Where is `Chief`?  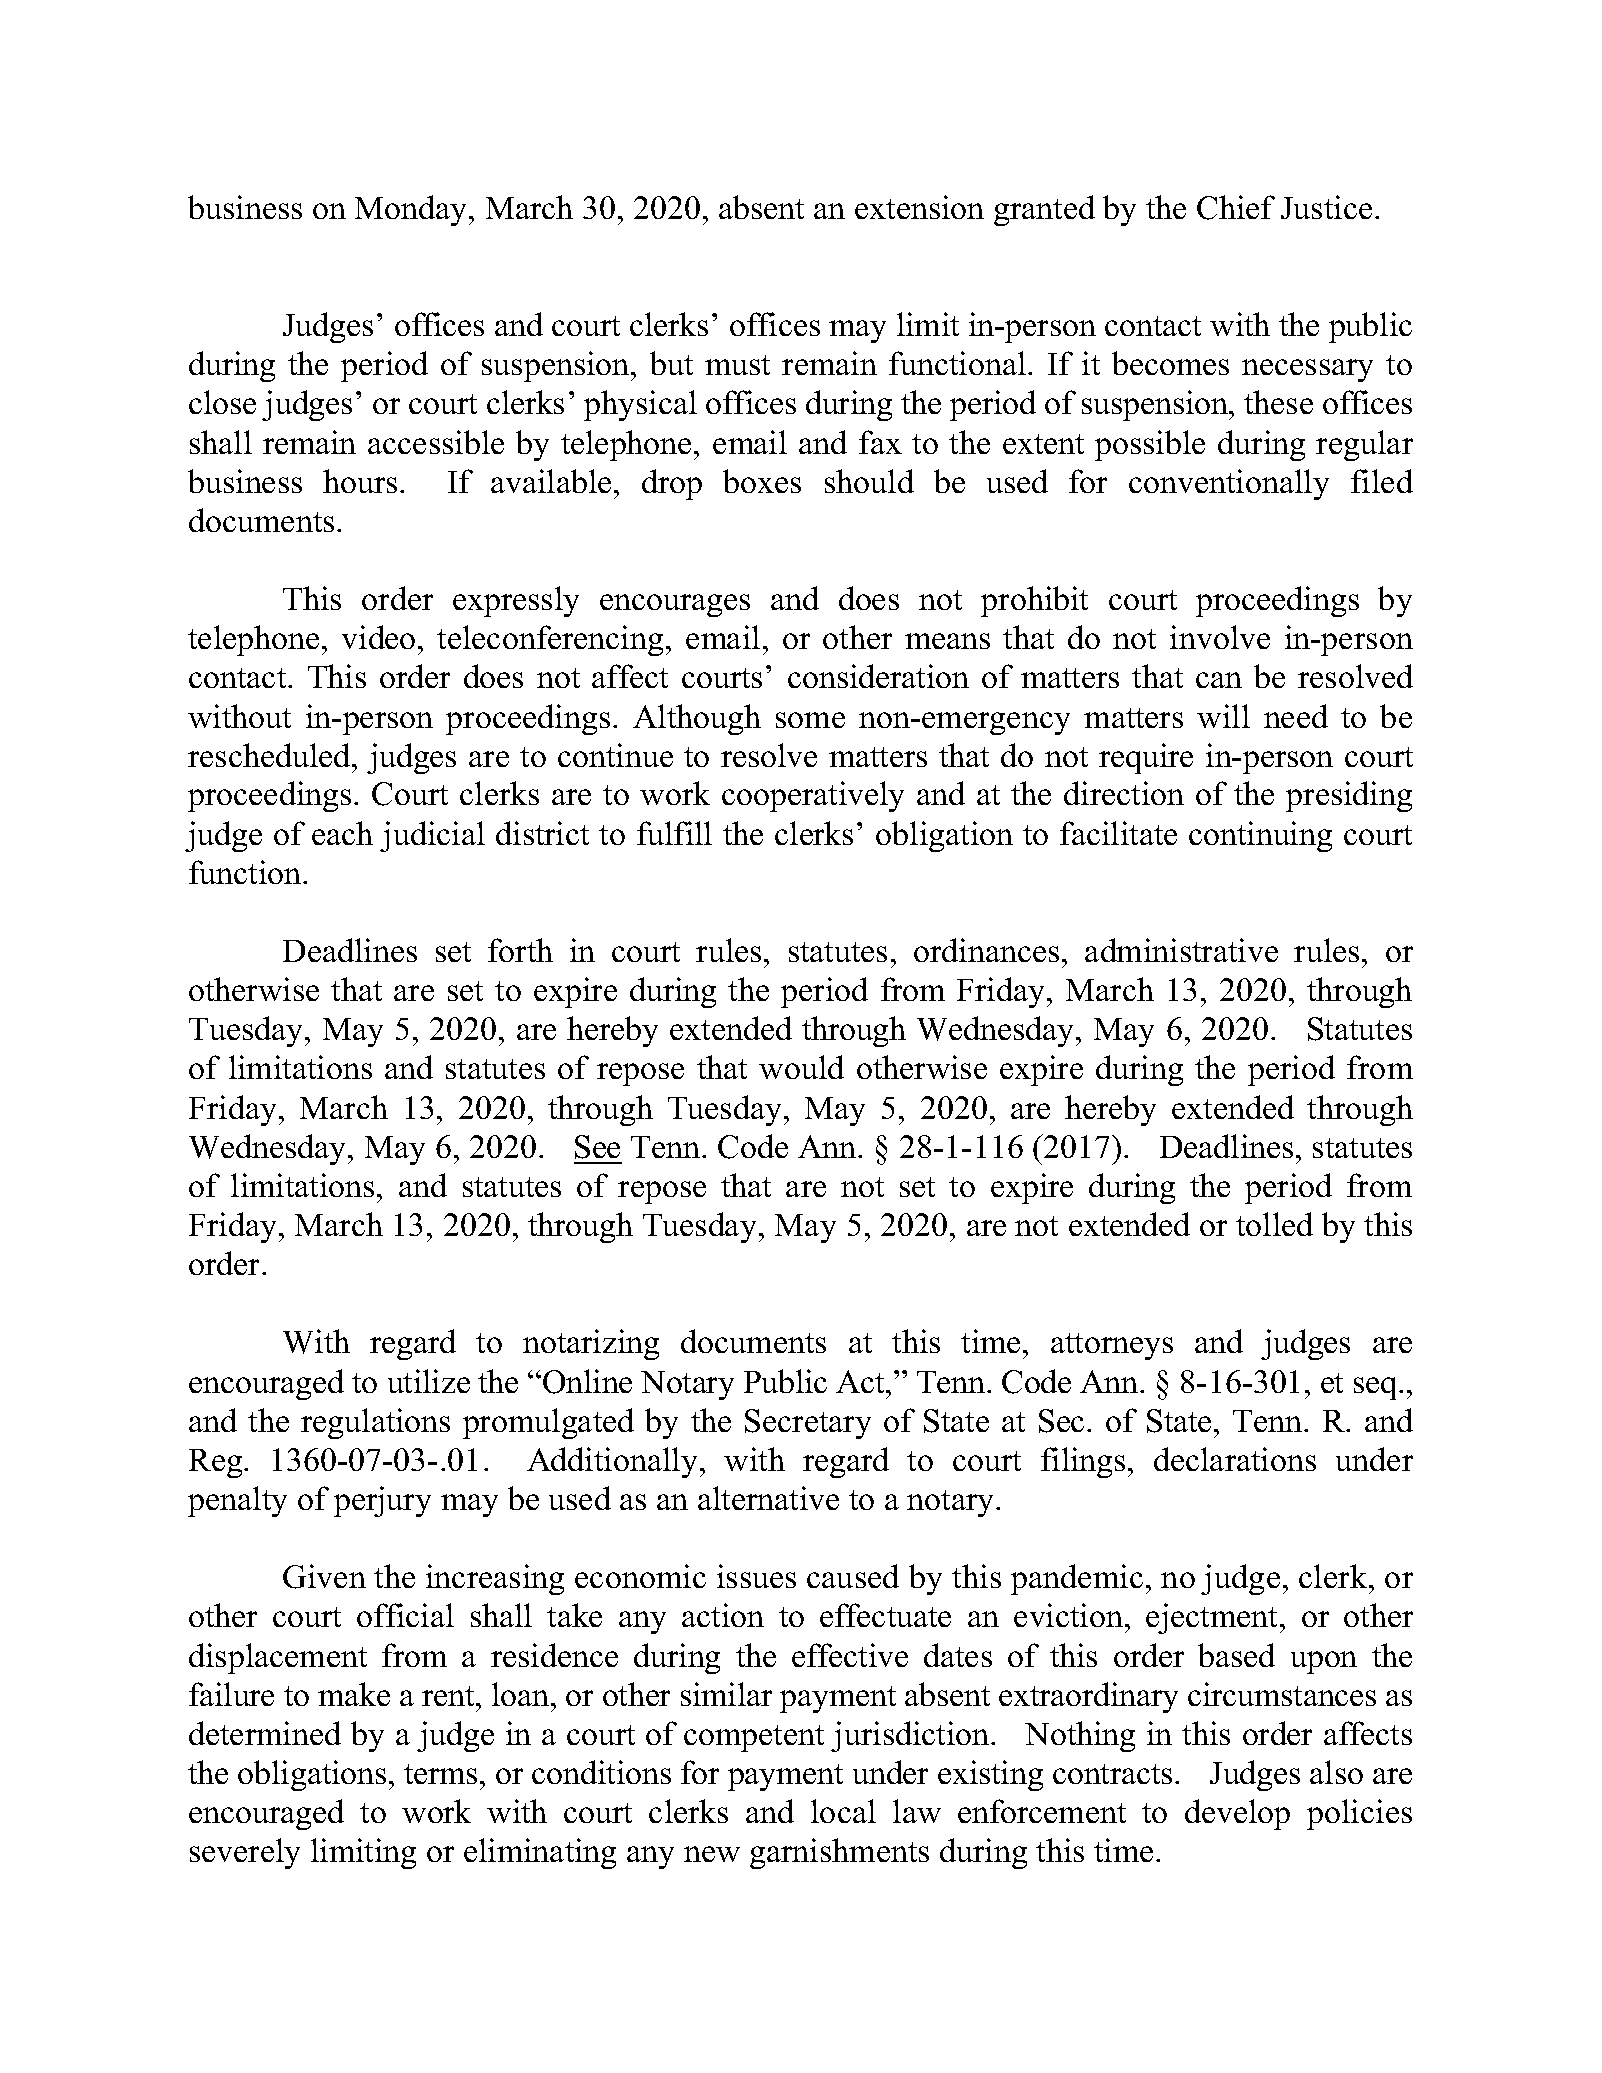
Chief is located at coordinates (1236, 207).
